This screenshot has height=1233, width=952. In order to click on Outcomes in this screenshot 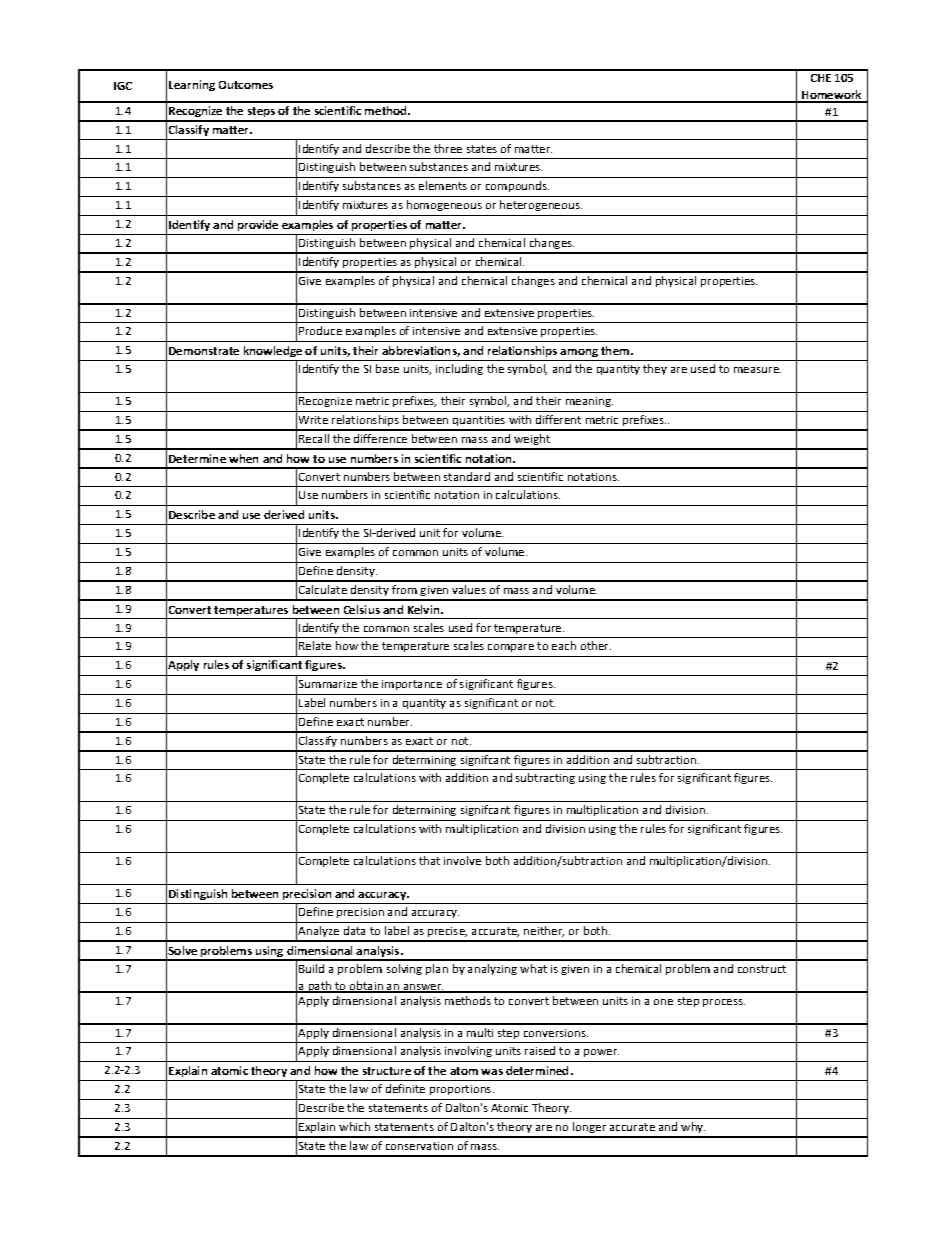, I will do `click(246, 85)`.
